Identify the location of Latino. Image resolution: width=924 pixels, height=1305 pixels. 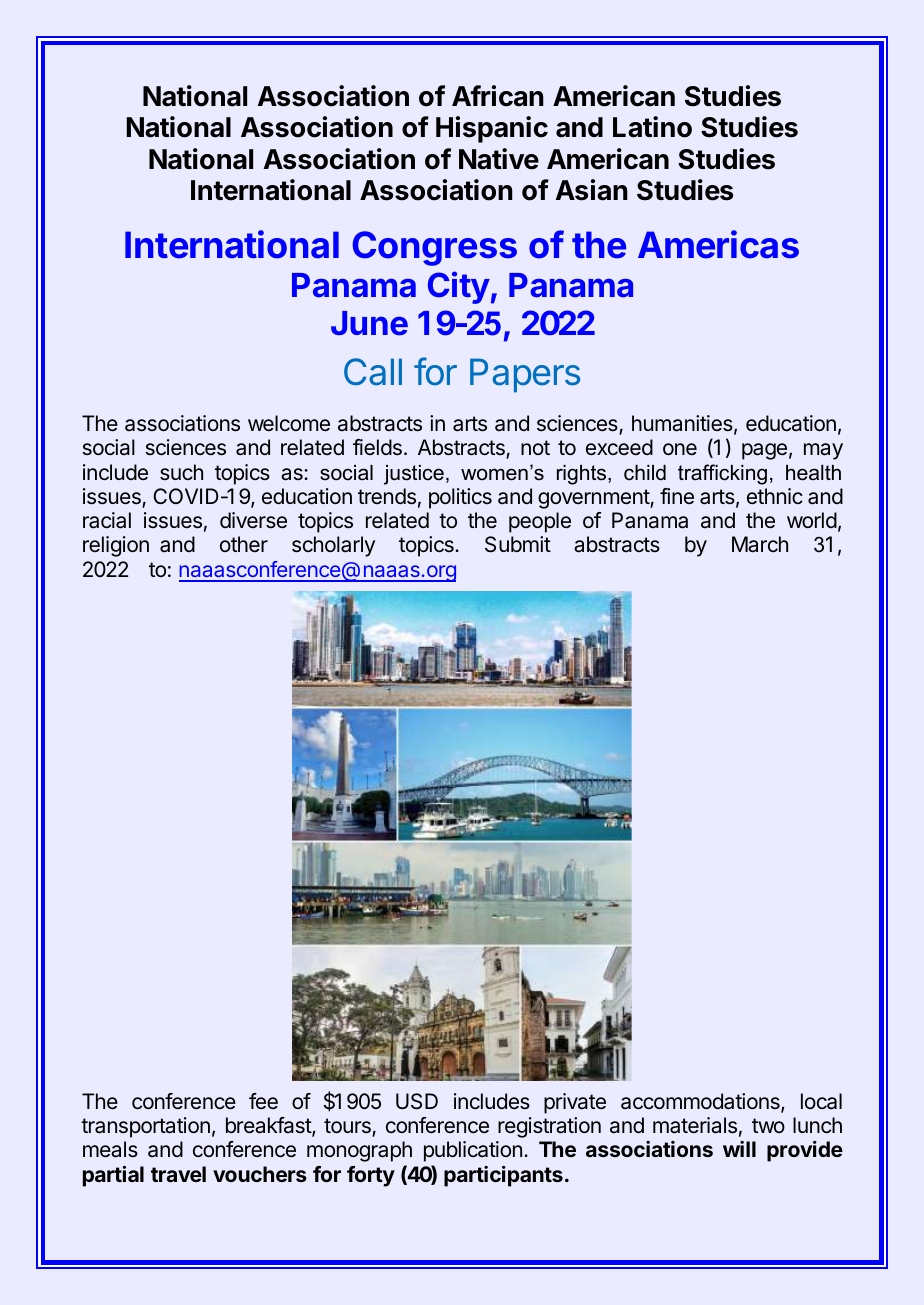
(652, 127).
